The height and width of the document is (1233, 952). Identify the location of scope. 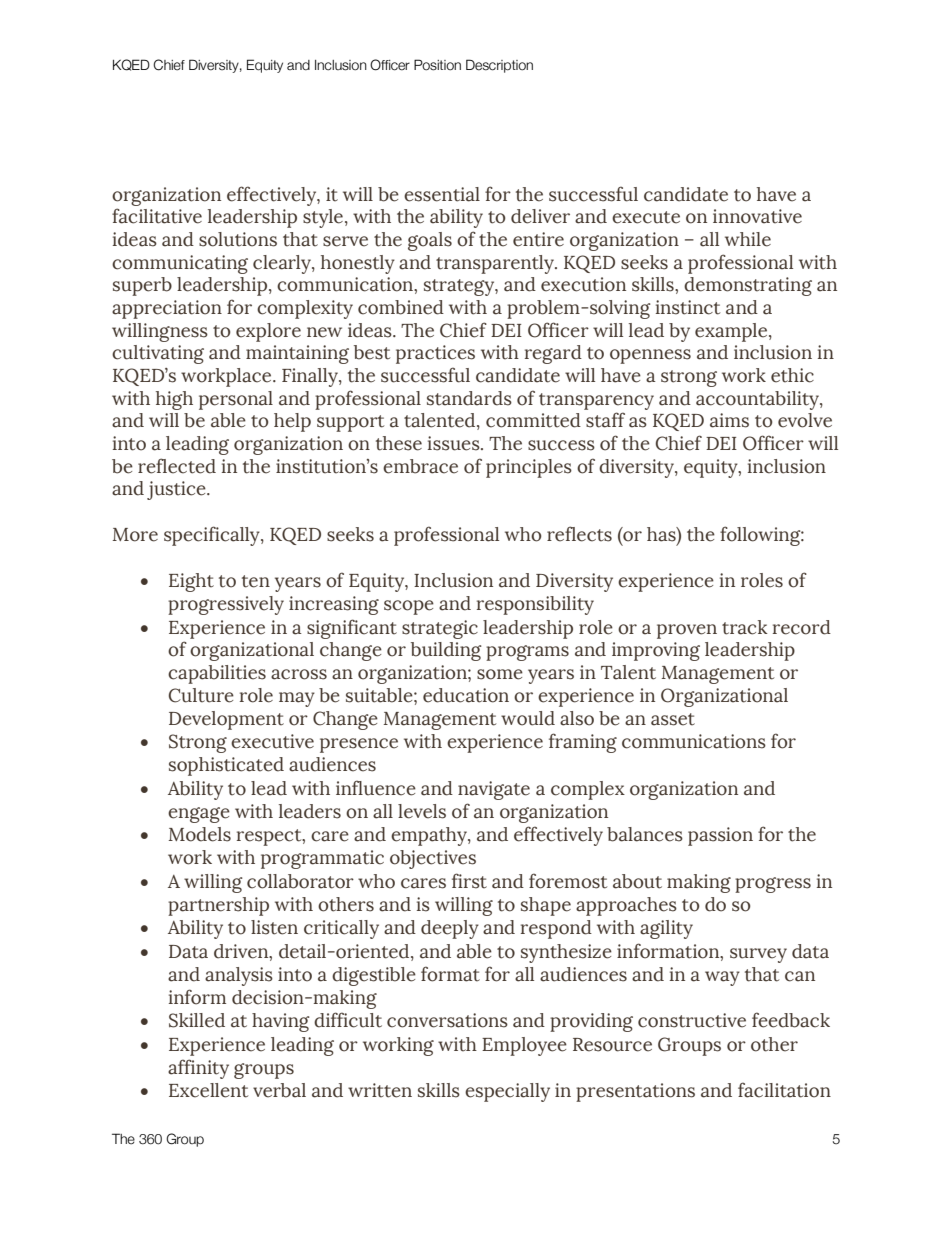
(409, 607).
